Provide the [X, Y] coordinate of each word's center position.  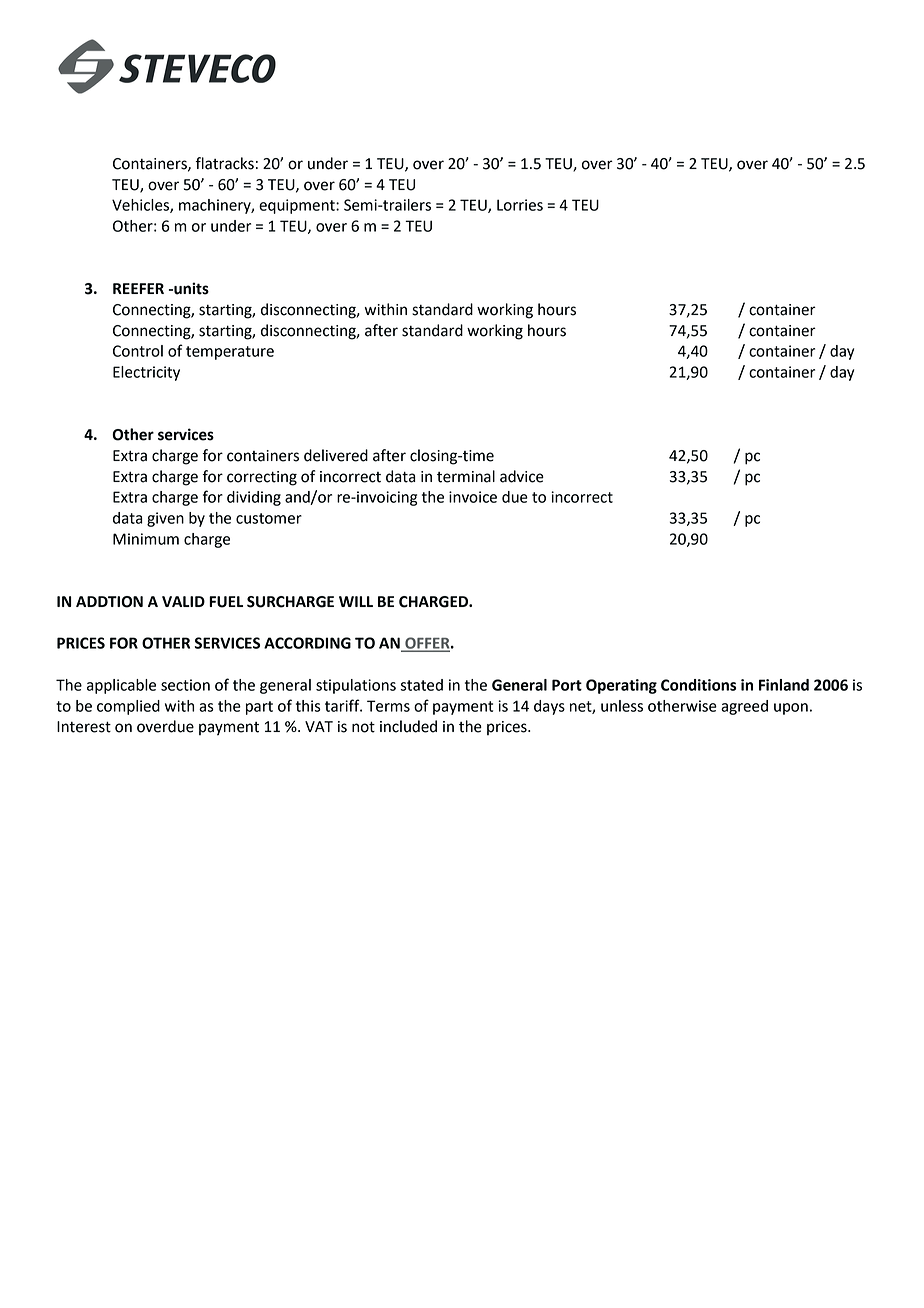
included [408, 726]
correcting [262, 478]
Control [138, 351]
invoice [473, 497]
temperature [230, 353]
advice [522, 476]
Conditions [698, 685]
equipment [298, 206]
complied [128, 707]
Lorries [520, 205]
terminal [466, 476]
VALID [183, 601]
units [190, 288]
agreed [744, 707]
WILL [356, 601]
